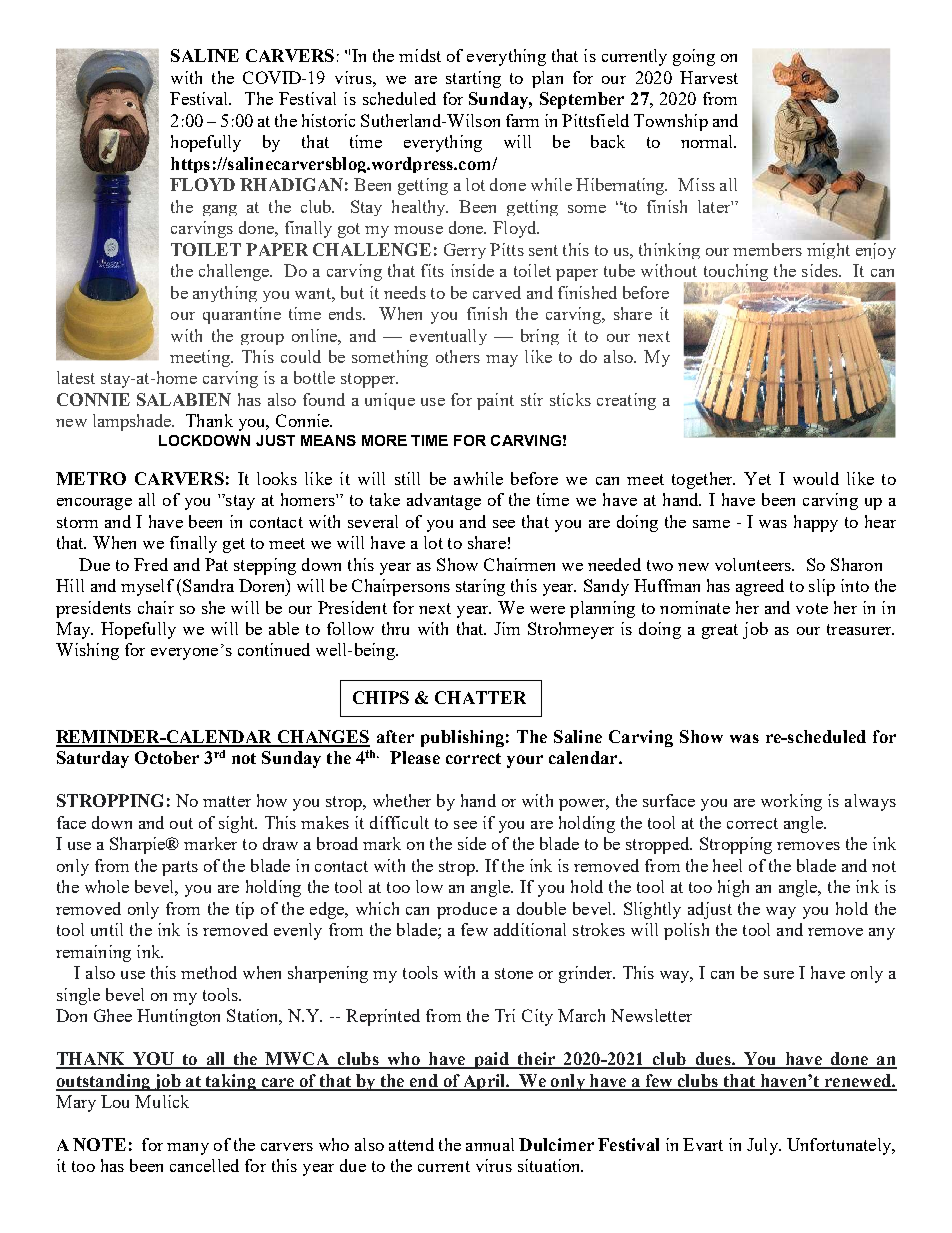 The image size is (952, 1233). Describe the element at coordinates (495, 401) in the screenshot. I see `paint` at that location.
